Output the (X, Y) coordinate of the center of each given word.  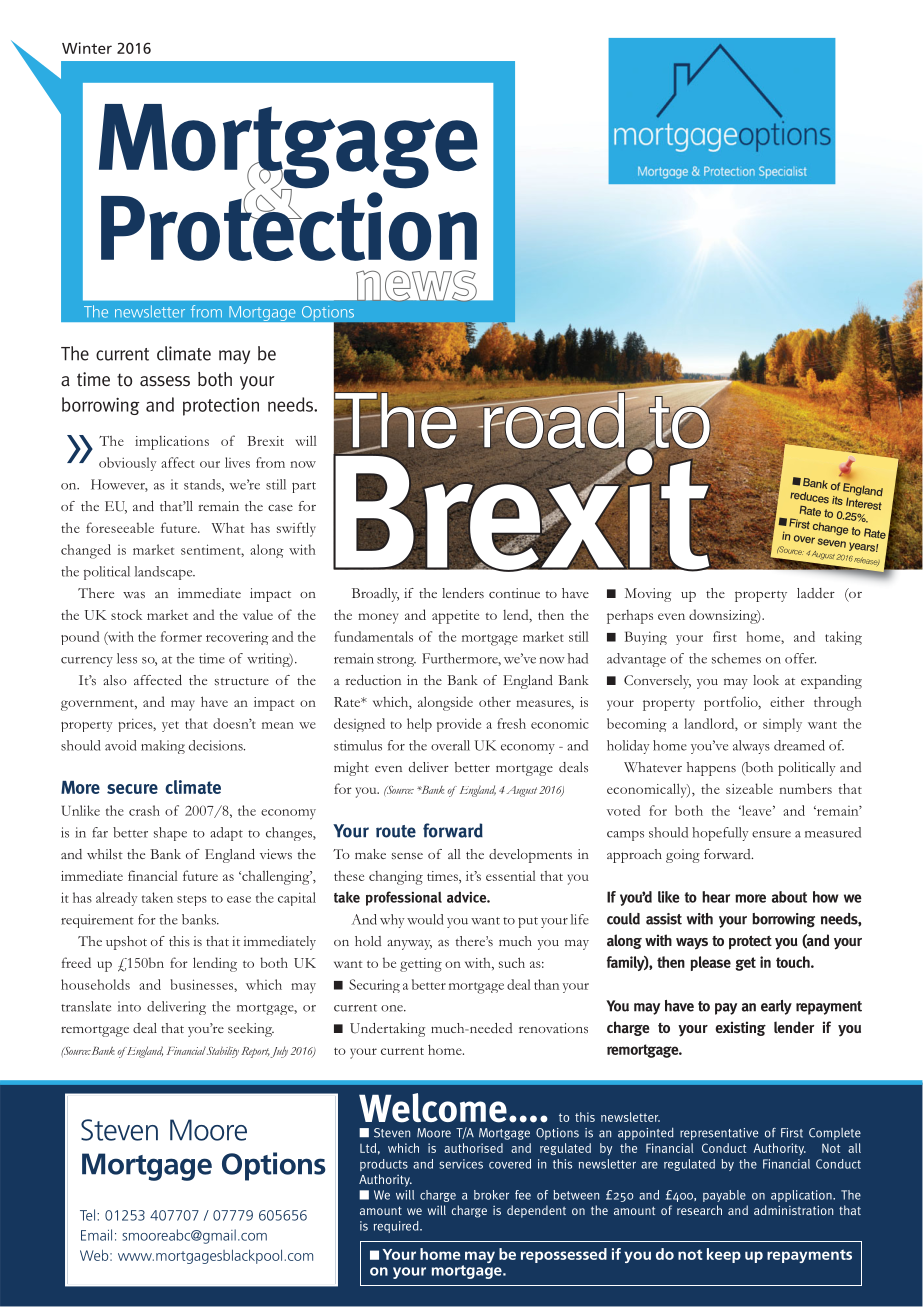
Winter (87, 48)
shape (170, 834)
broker (491, 1195)
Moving (648, 595)
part (304, 487)
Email (96, 1235)
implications (172, 443)
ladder (816, 593)
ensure (771, 834)
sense (407, 856)
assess (165, 381)
